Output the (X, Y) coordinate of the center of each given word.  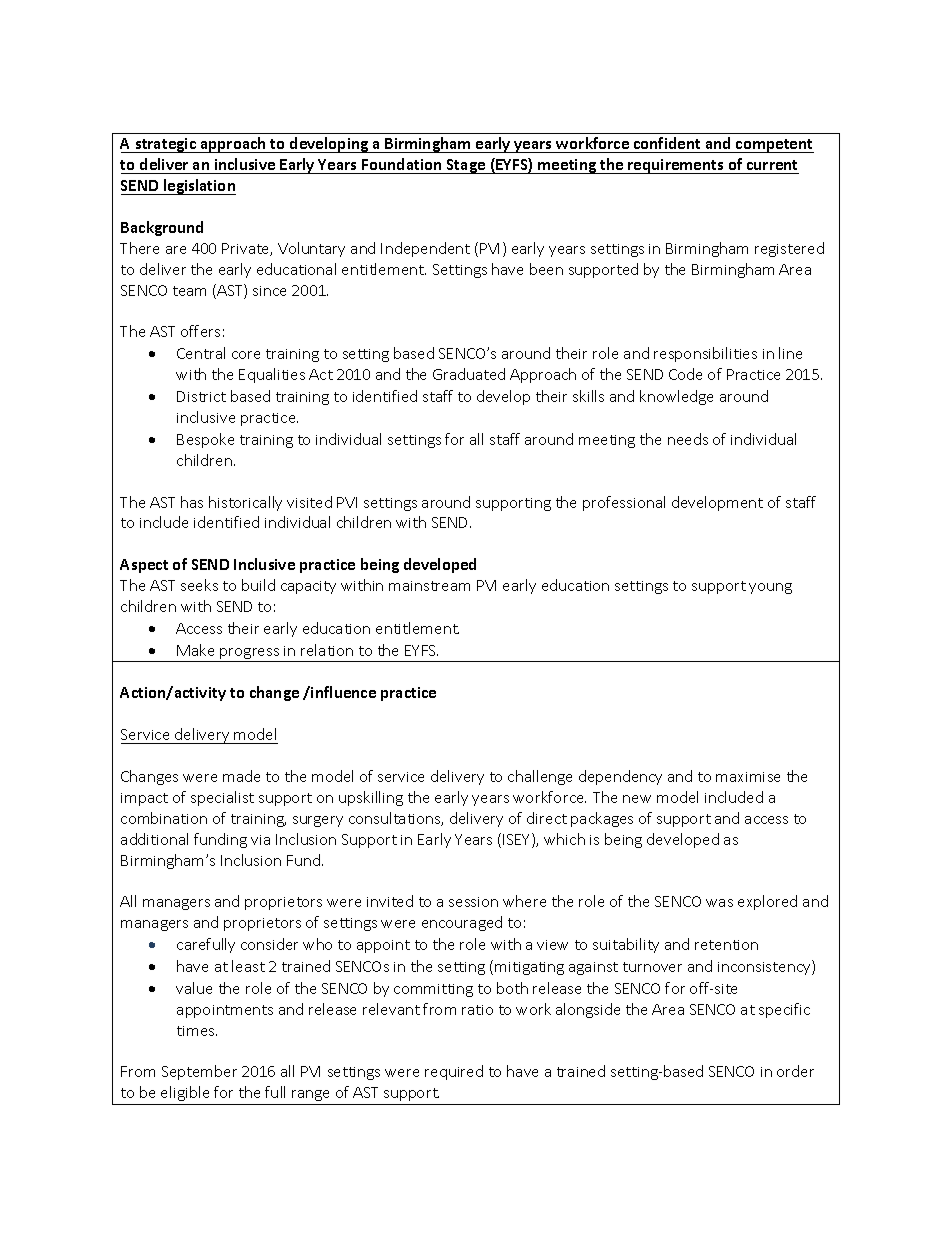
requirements (676, 166)
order (795, 1071)
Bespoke (205, 440)
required (454, 1072)
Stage (466, 166)
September (199, 1072)
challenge (540, 777)
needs (688, 439)
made (241, 776)
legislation (199, 187)
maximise (748, 777)
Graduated (469, 374)
